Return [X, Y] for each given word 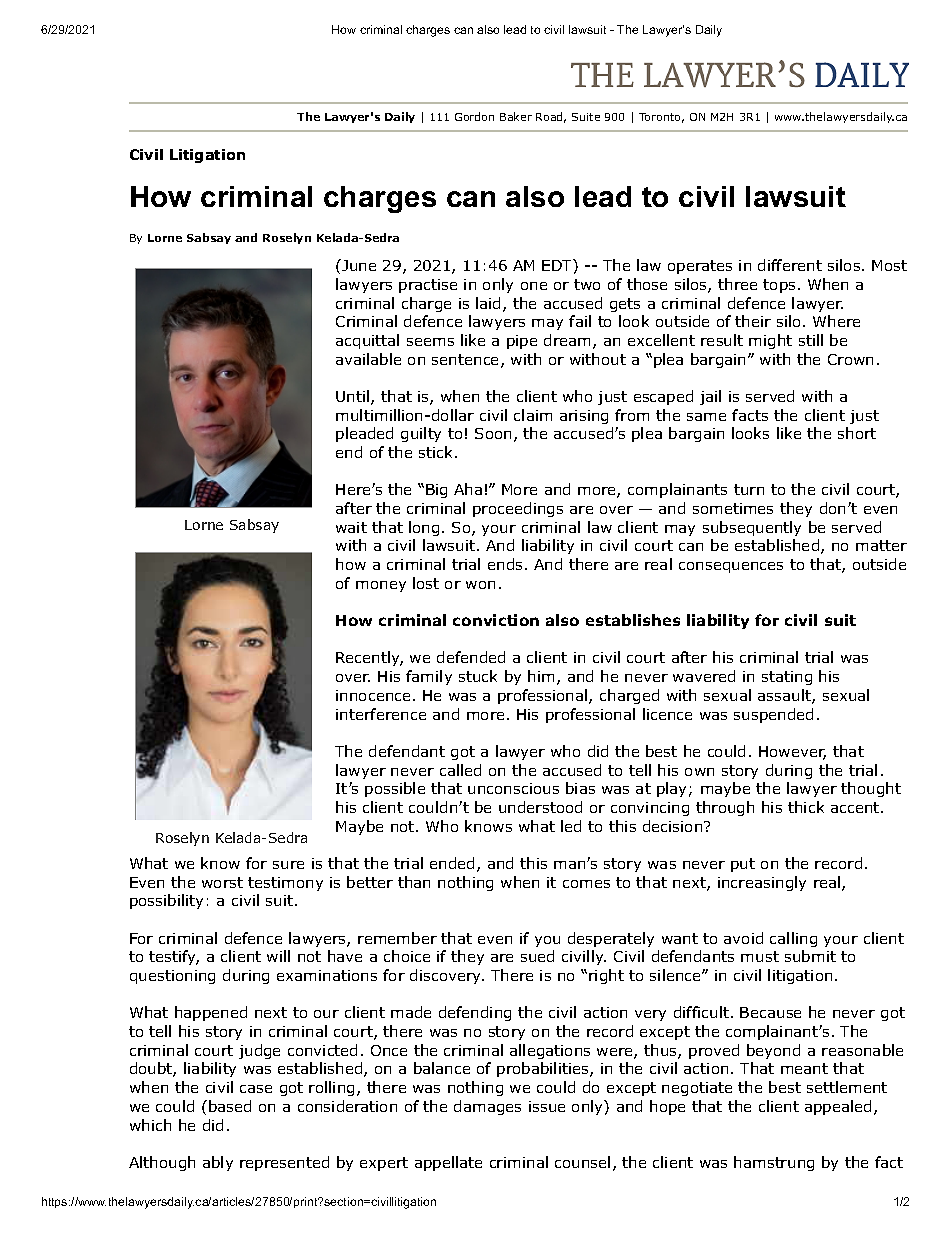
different [790, 265]
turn [749, 489]
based [230, 1106]
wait [351, 527]
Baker [516, 116]
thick [806, 807]
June [358, 265]
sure [288, 865]
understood [540, 807]
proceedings [518, 509]
